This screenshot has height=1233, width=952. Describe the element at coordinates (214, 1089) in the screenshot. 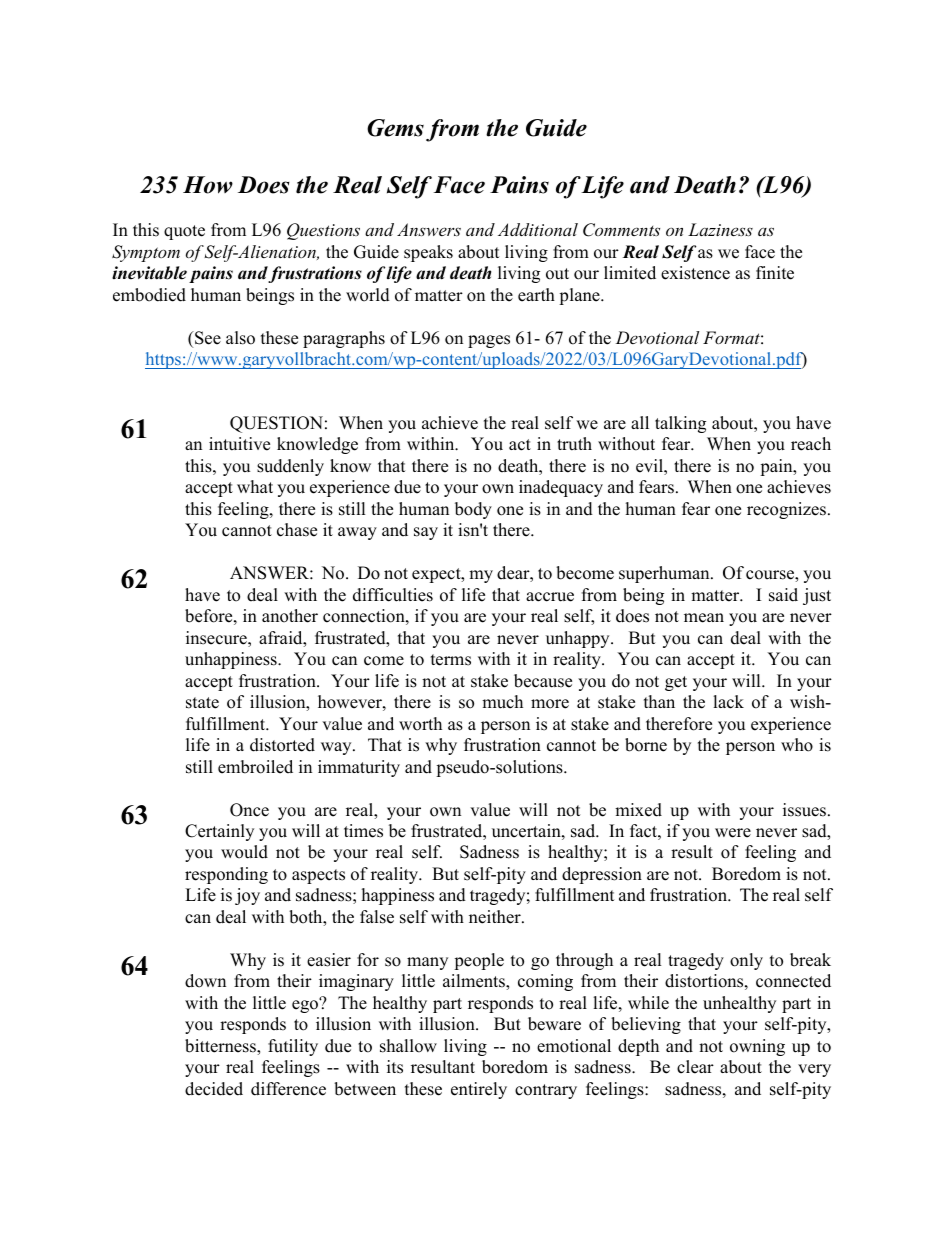

I see `decided` at that location.
